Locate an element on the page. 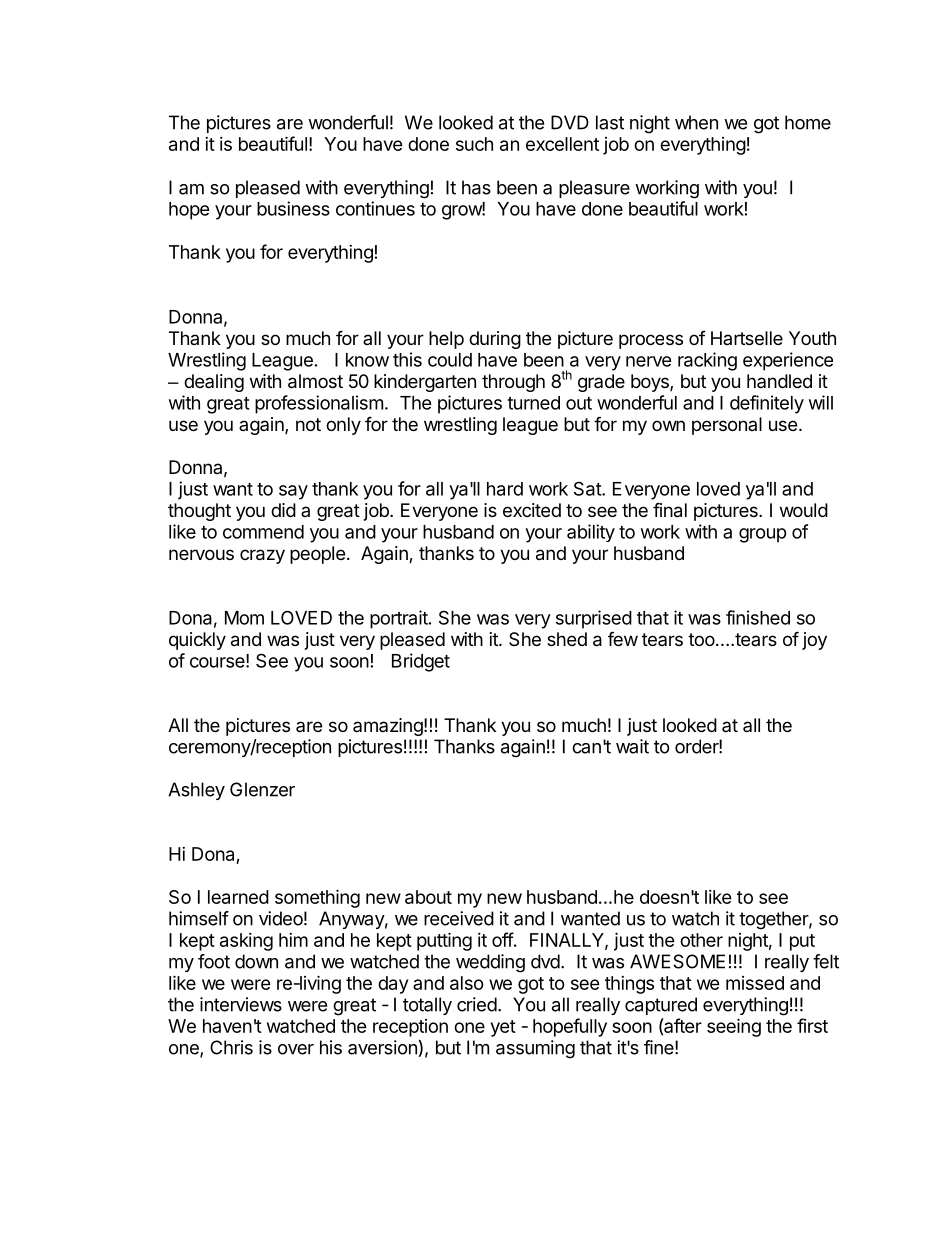 Image resolution: width=952 pixels, height=1233 pixels. Bridget is located at coordinates (421, 662).
